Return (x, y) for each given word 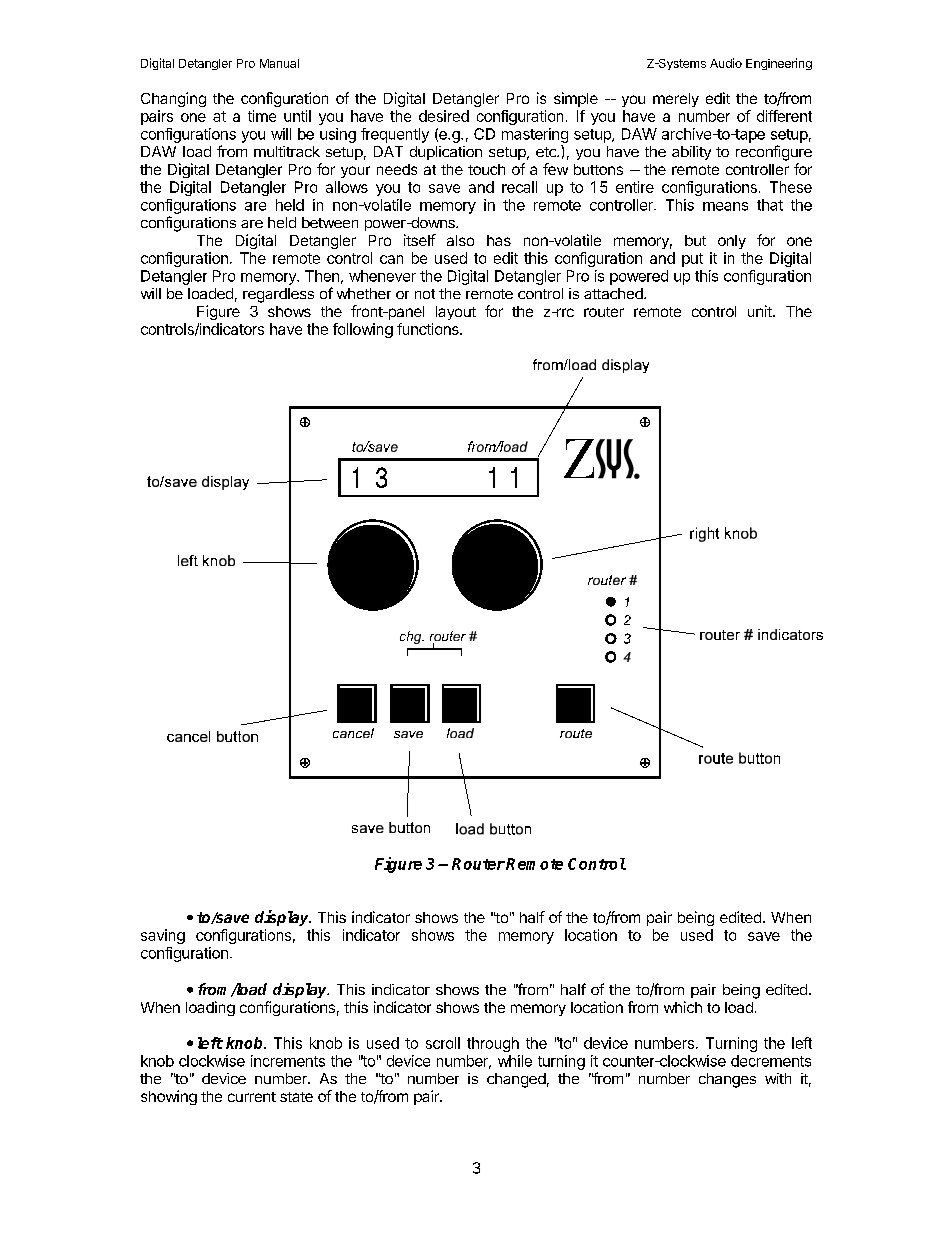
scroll (443, 1043)
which (683, 1007)
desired (444, 116)
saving (163, 936)
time (262, 116)
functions (429, 329)
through (493, 1044)
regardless (278, 295)
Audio (726, 63)
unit (761, 311)
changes (727, 1080)
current (252, 1097)
